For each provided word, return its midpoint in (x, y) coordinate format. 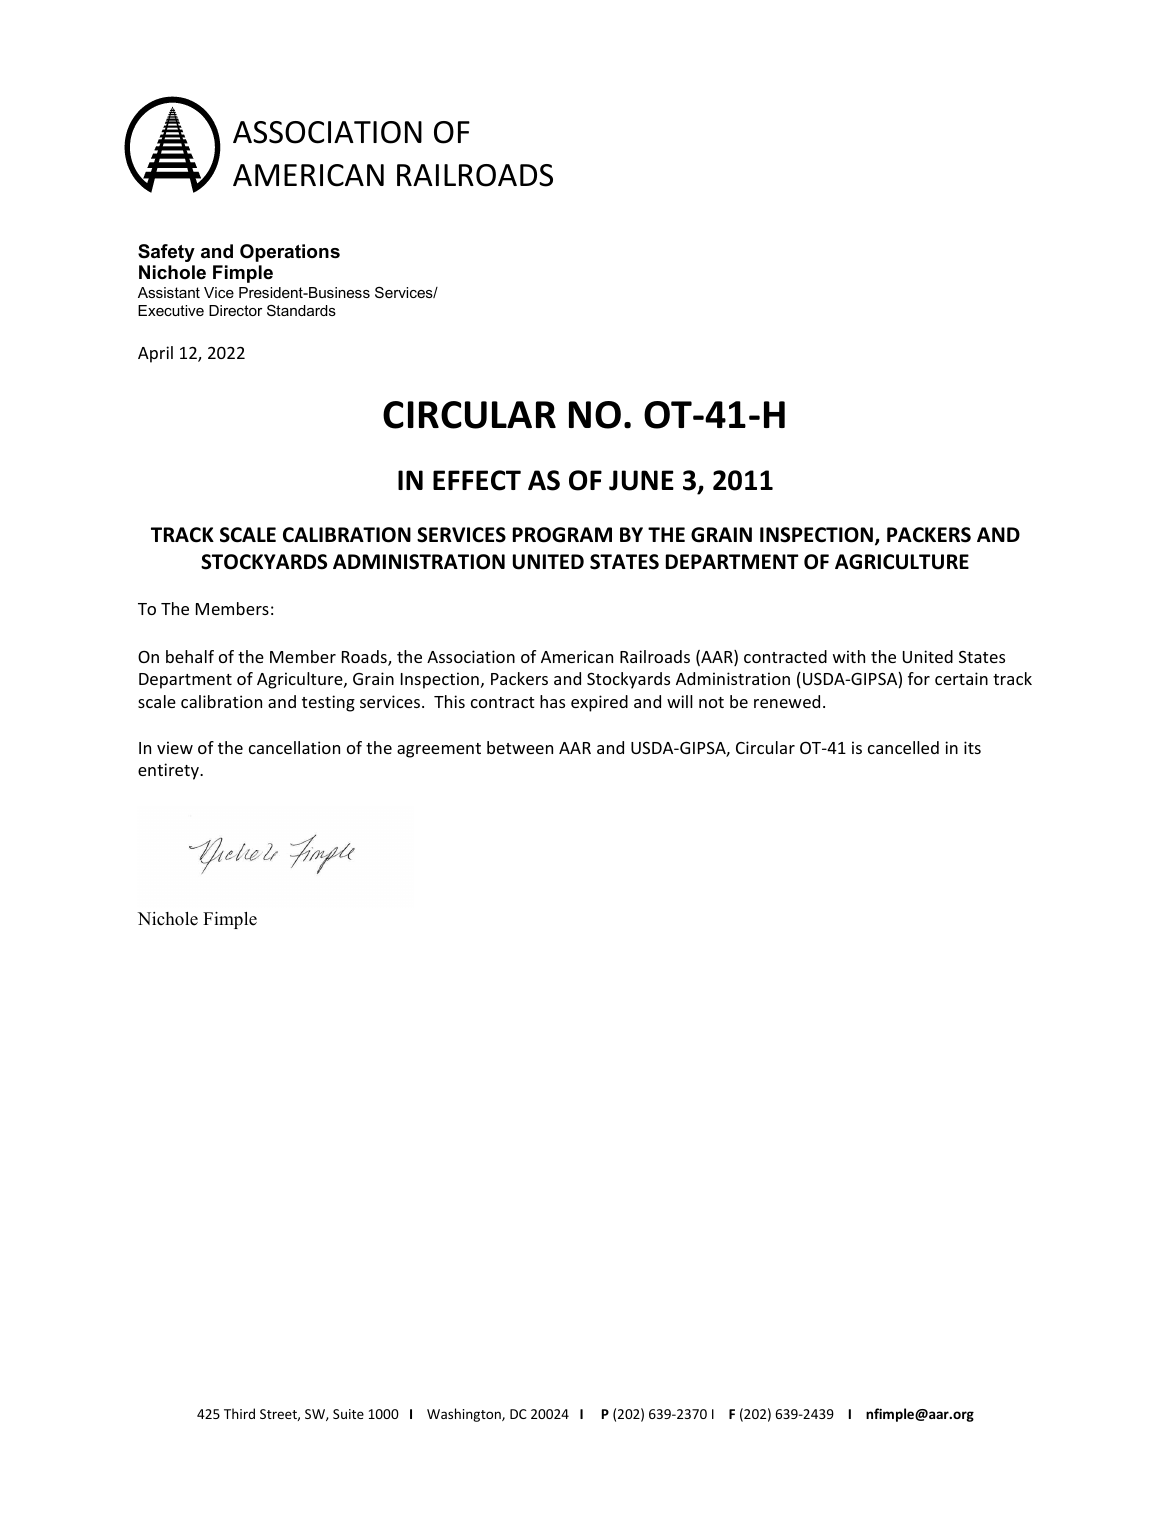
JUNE (641, 480)
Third (239, 1413)
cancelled (903, 747)
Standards (301, 310)
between (520, 747)
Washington (465, 1415)
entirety (169, 771)
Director (235, 310)
